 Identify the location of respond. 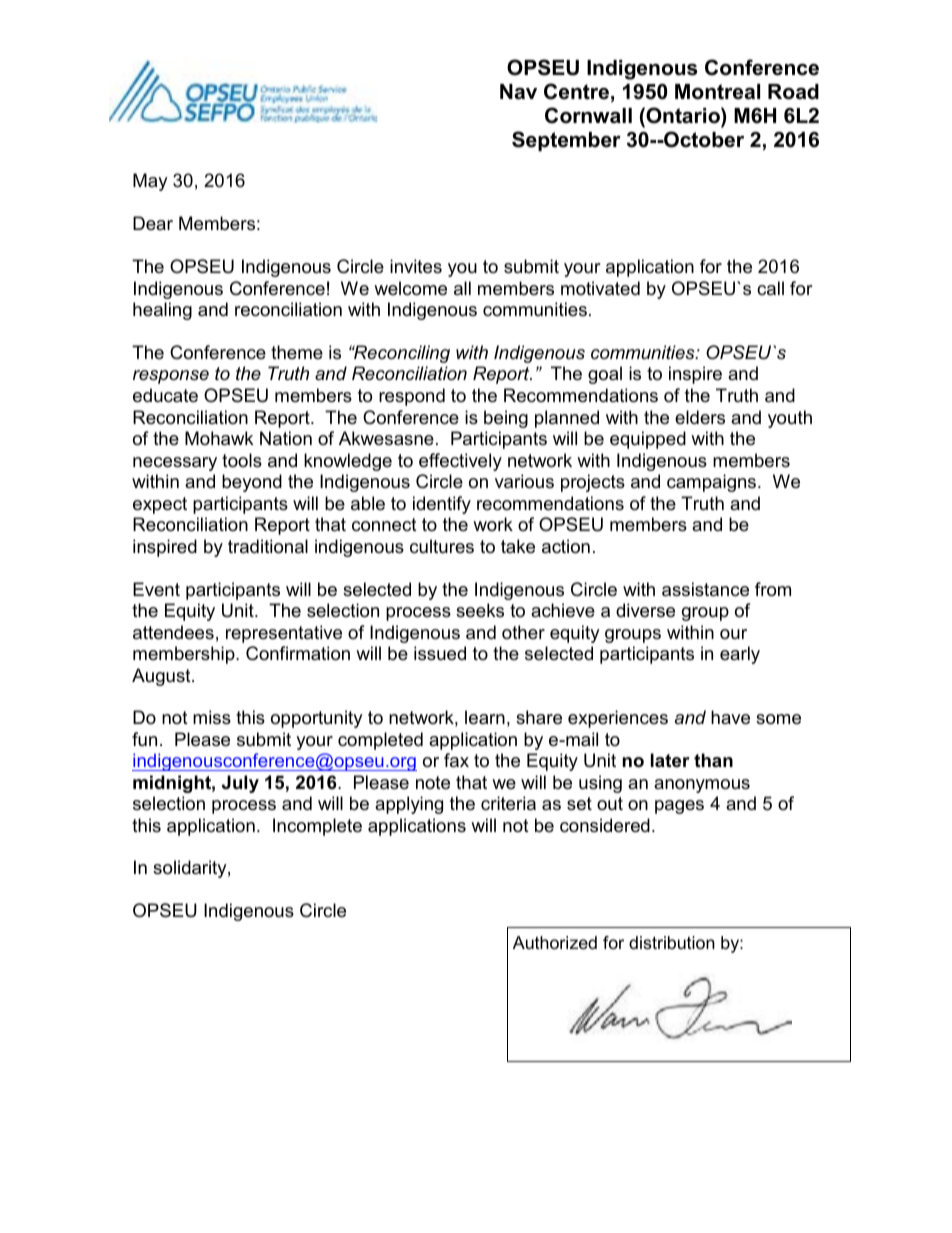
(412, 397).
